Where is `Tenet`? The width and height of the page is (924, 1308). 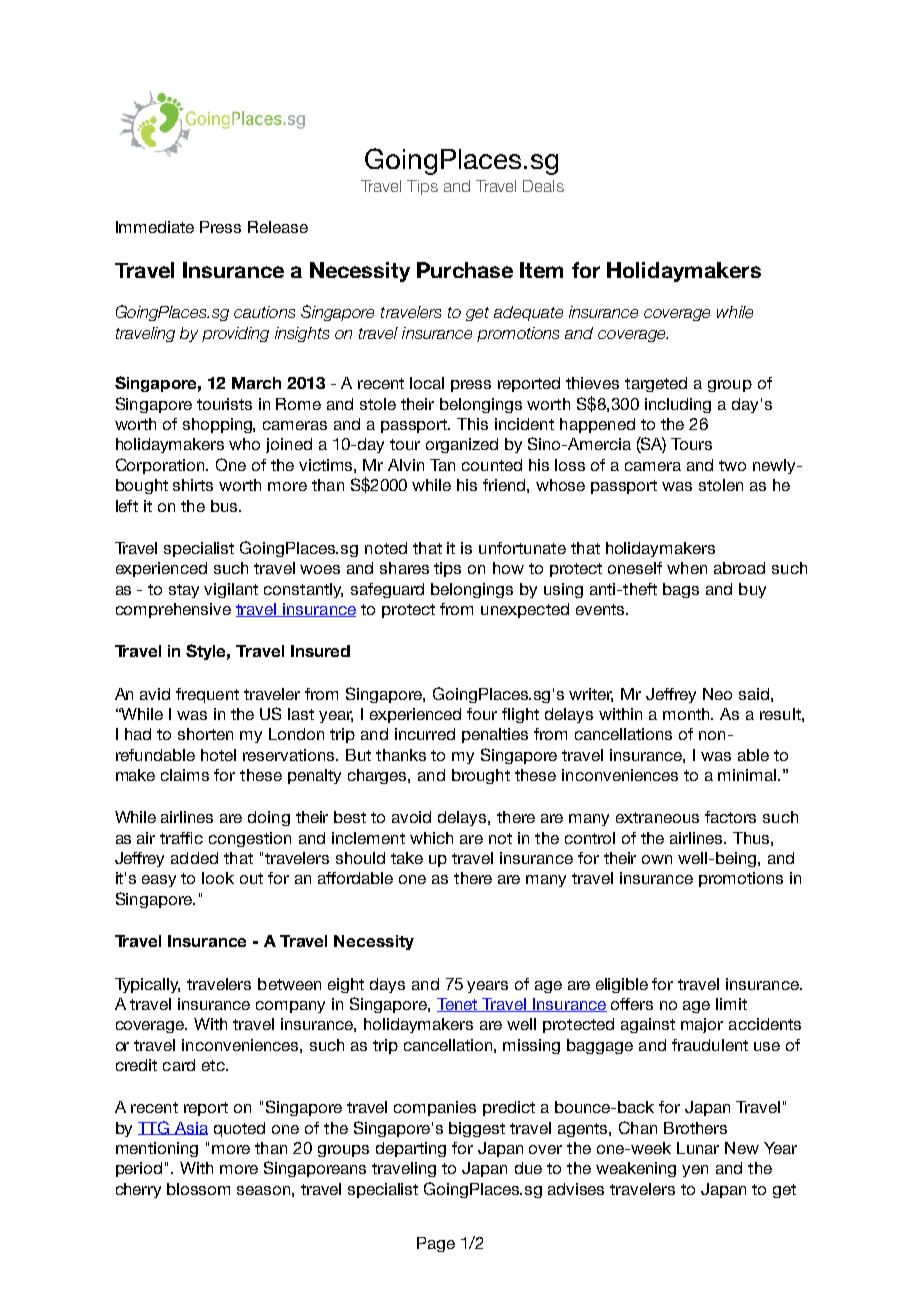
Tenet is located at coordinates (458, 1005).
